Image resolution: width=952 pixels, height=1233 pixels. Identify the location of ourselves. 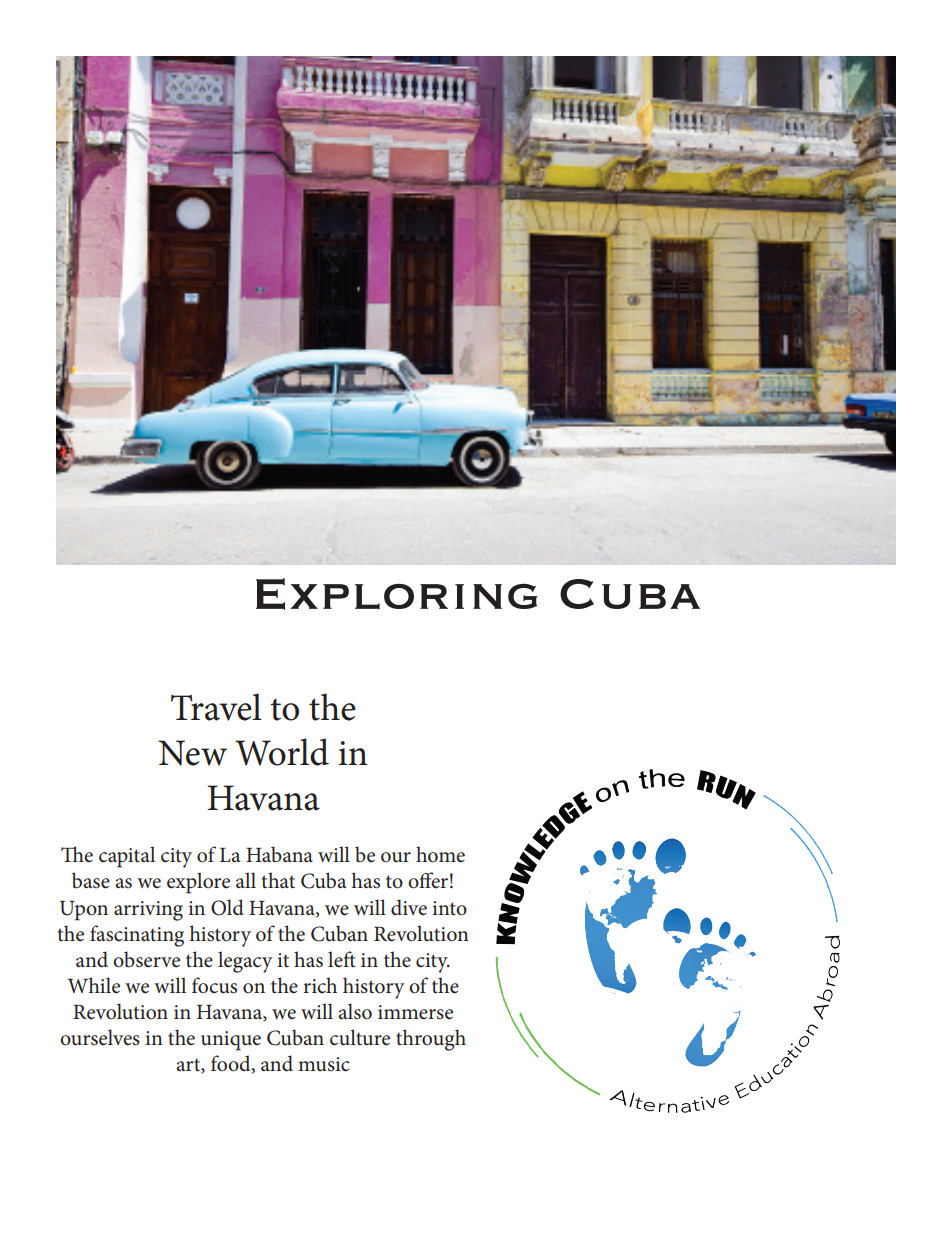
(100, 1037).
